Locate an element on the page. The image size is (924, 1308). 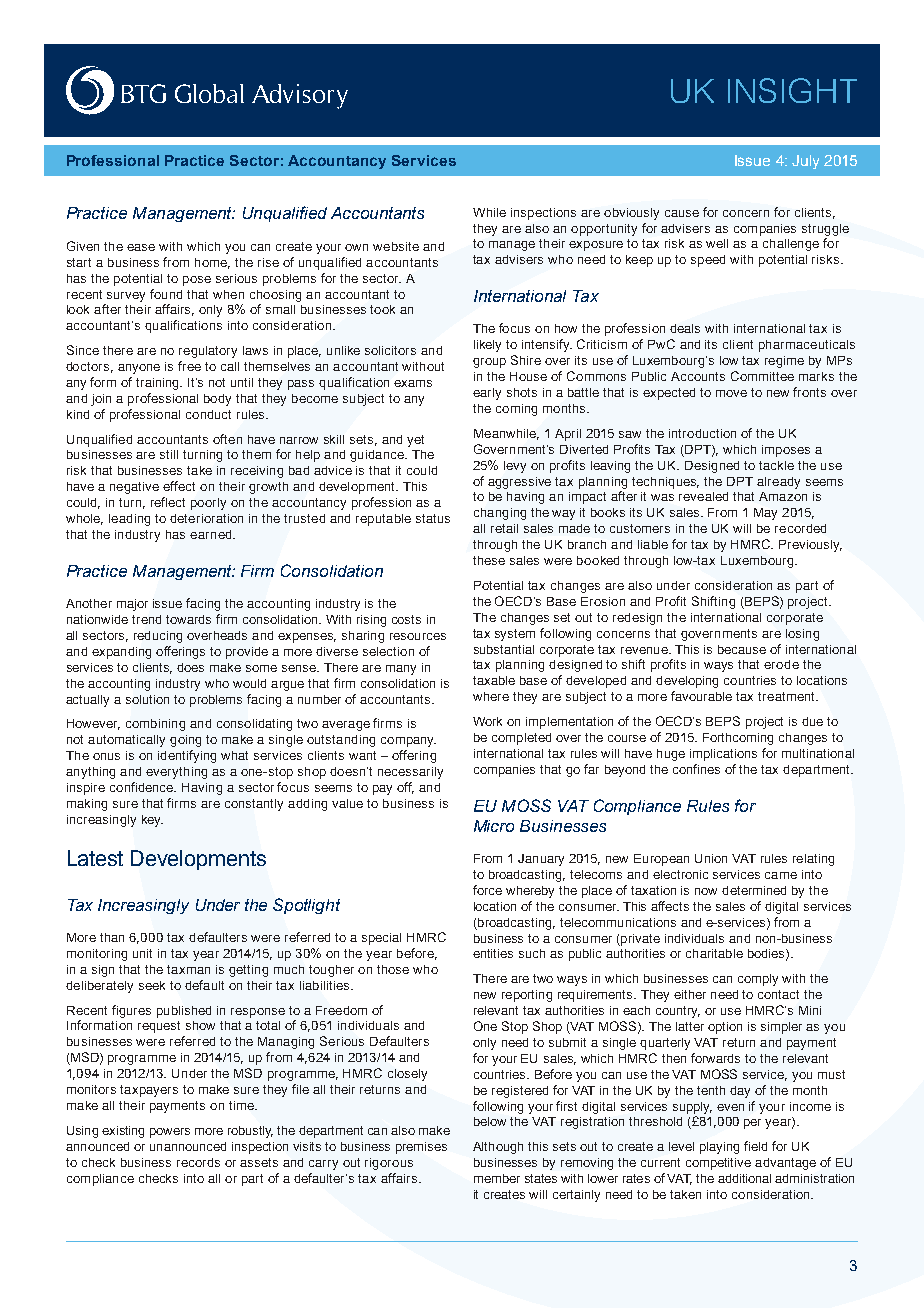
records is located at coordinates (198, 1162).
